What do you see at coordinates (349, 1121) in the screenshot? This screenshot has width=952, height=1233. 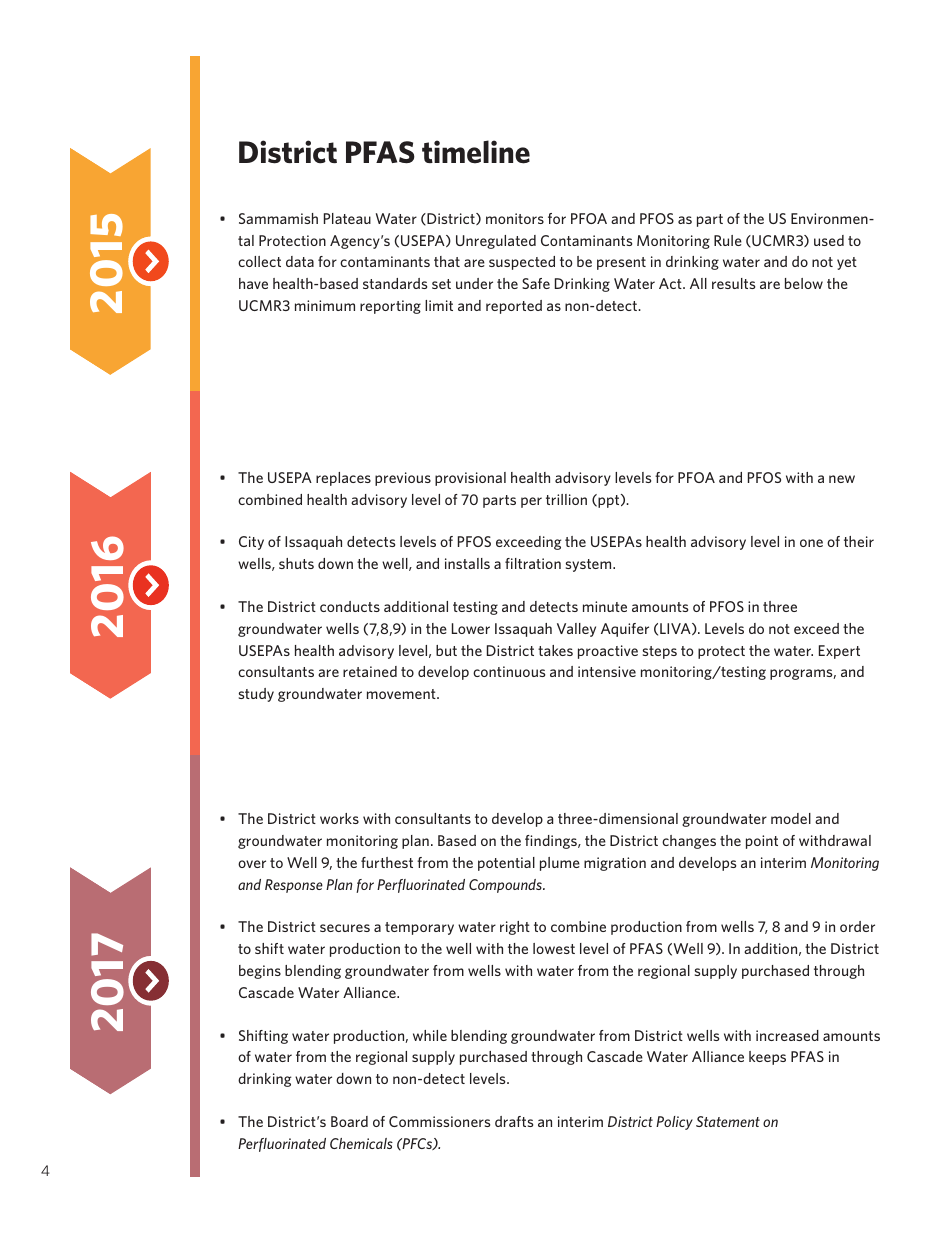 I see `Board` at bounding box center [349, 1121].
